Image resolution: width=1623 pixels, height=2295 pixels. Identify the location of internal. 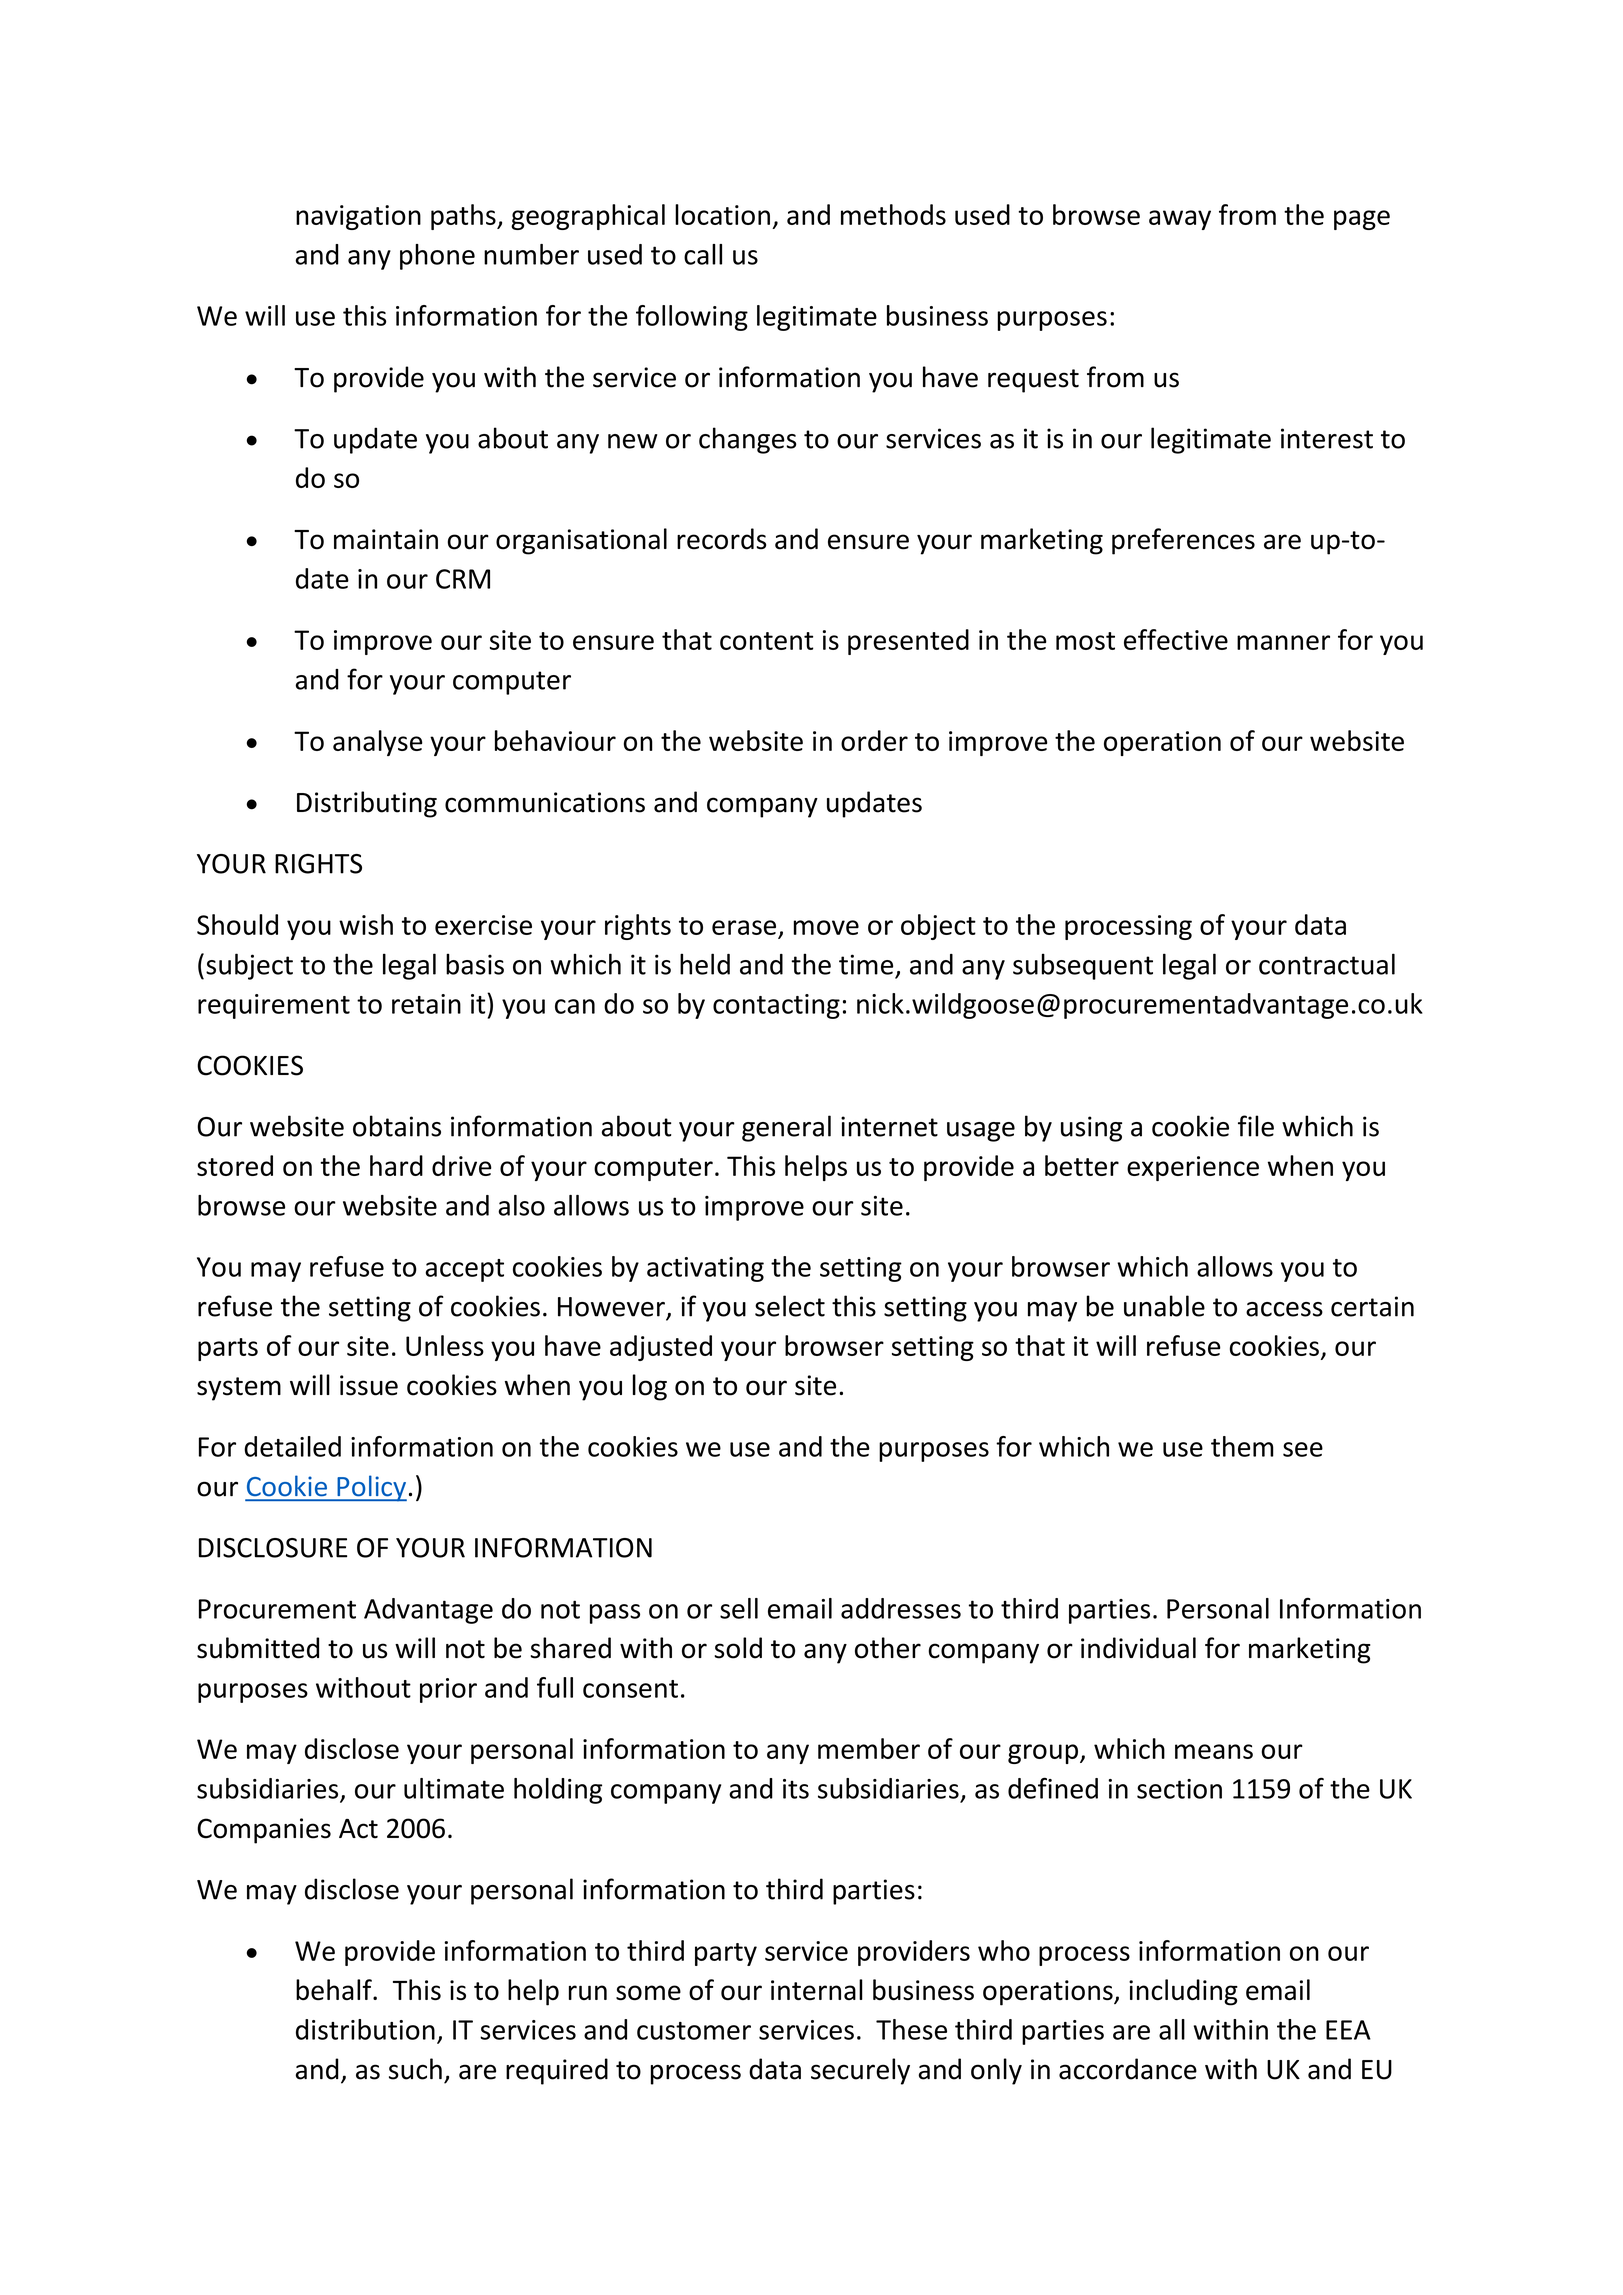
(817, 1989).
